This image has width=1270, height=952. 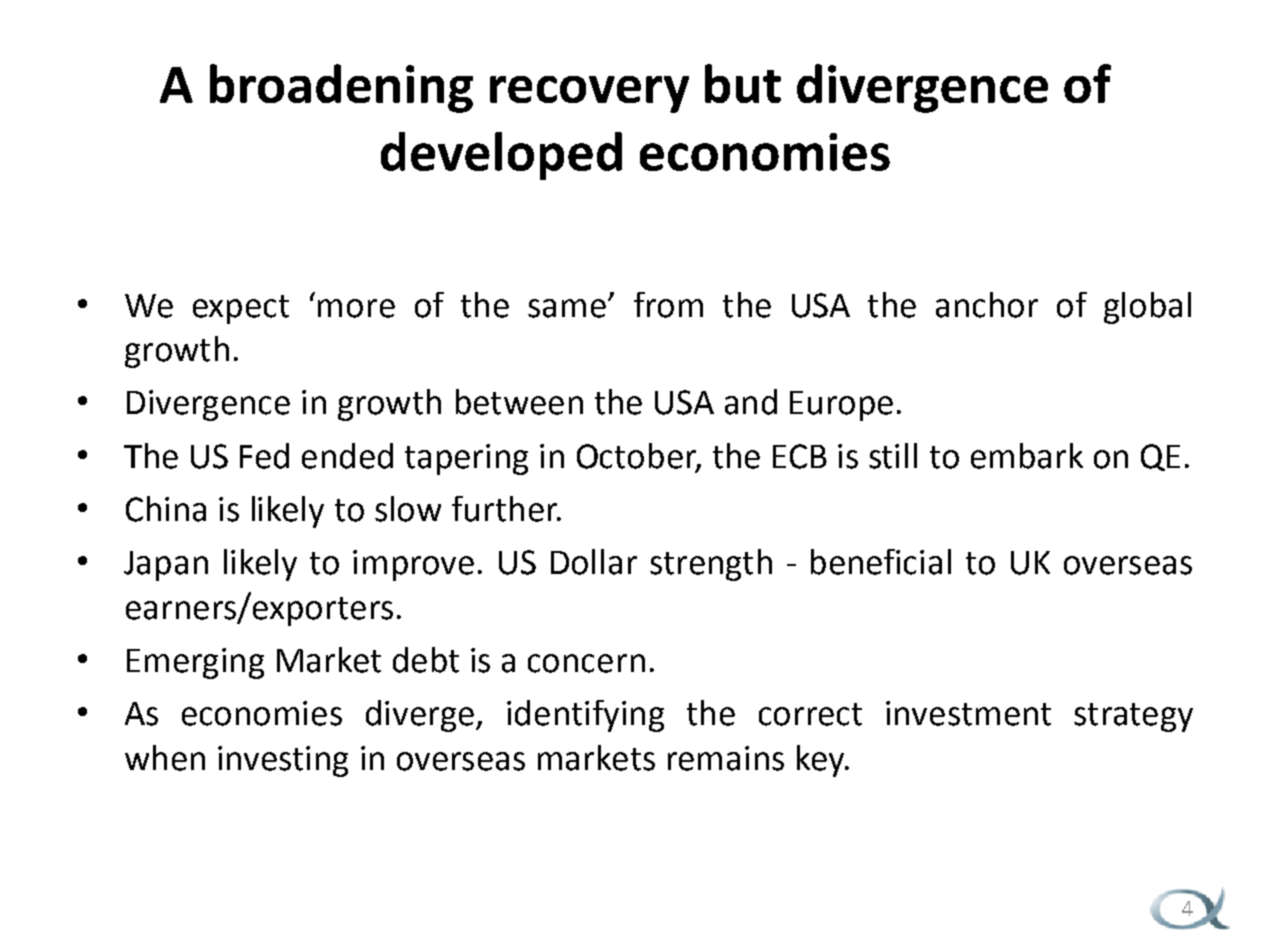 I want to click on investing, so click(x=283, y=761).
